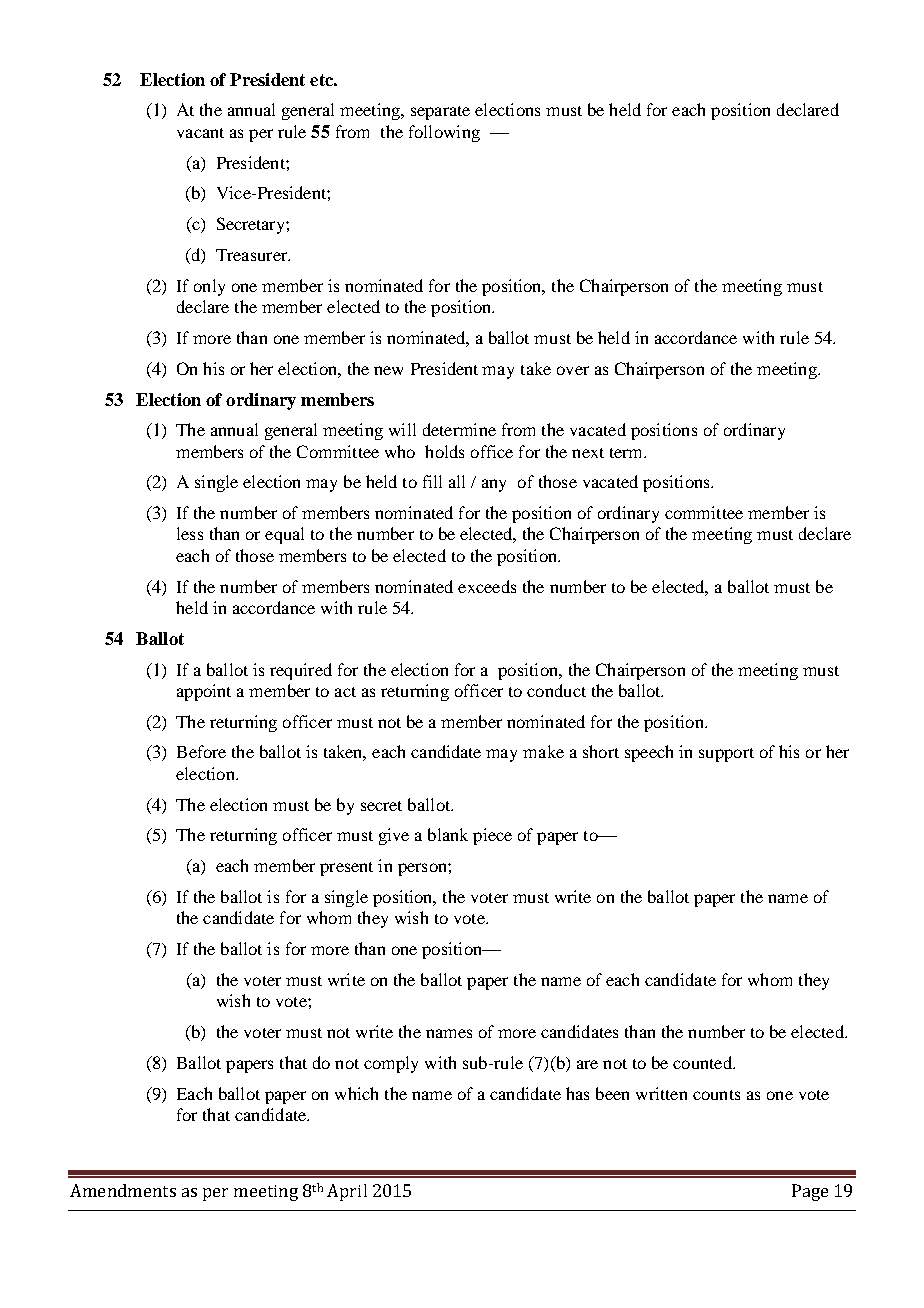 The height and width of the screenshot is (1308, 924). What do you see at coordinates (444, 133) in the screenshot?
I see `following` at bounding box center [444, 133].
